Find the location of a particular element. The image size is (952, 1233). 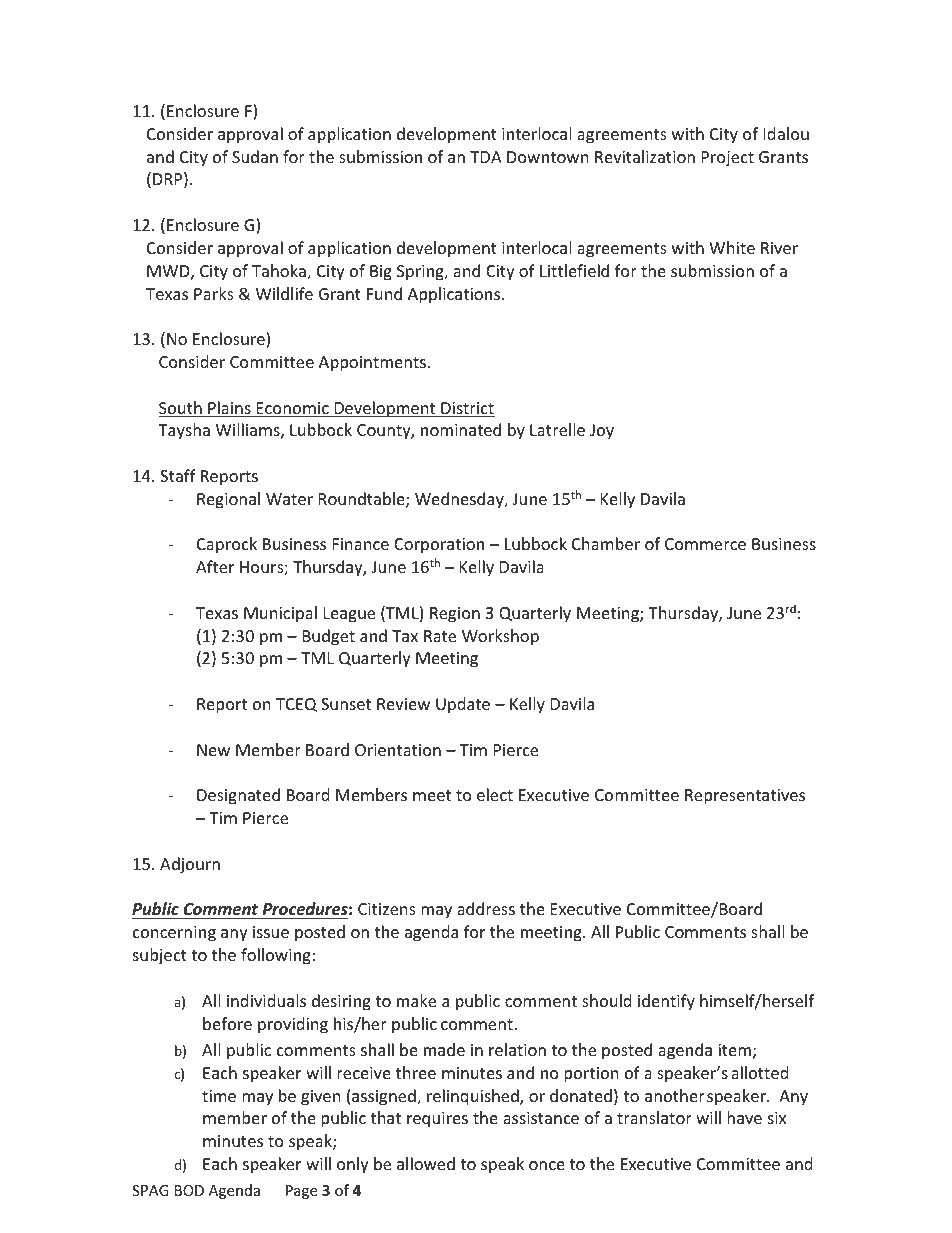

Staff is located at coordinates (178, 475).
